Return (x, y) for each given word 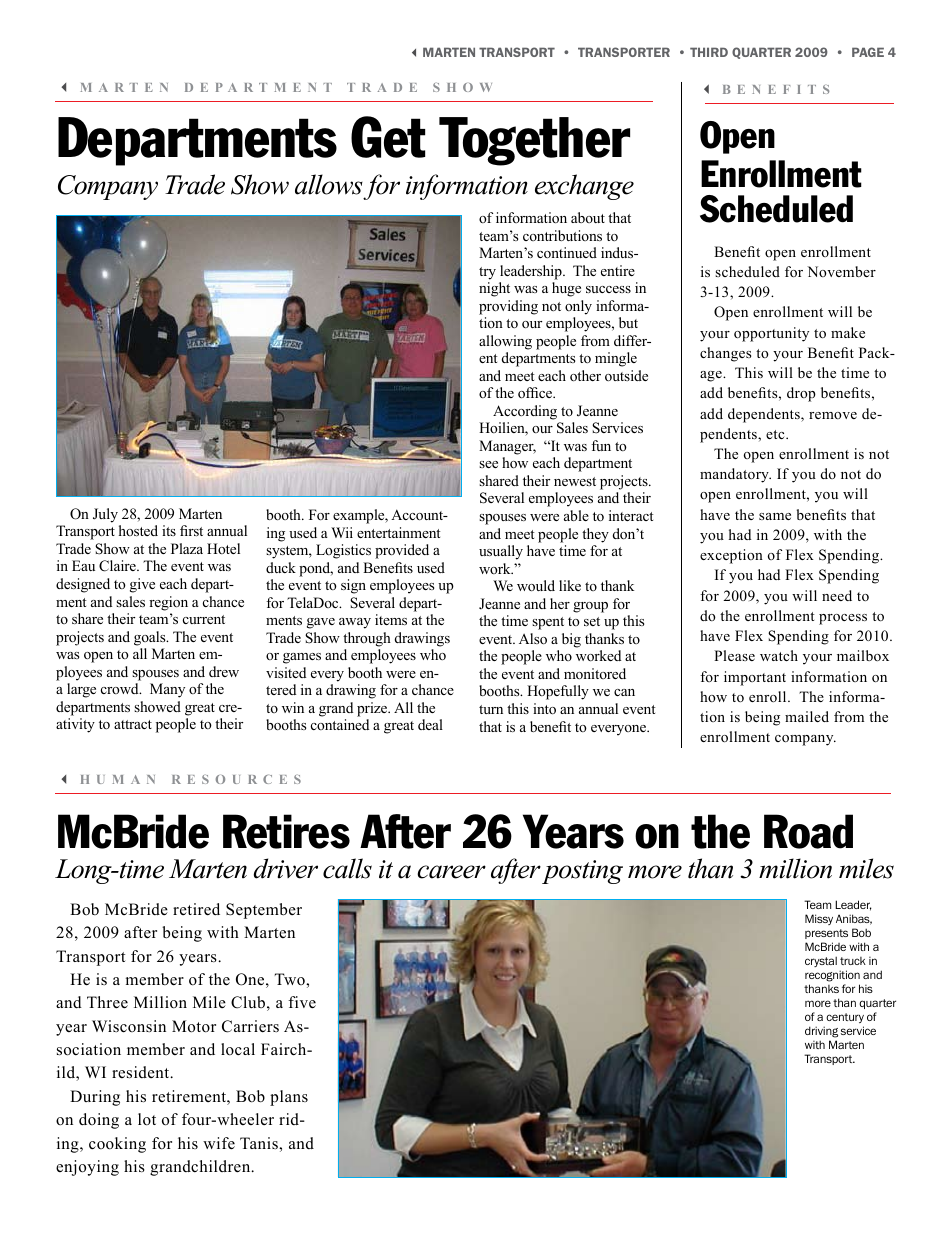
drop (801, 394)
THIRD (709, 52)
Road (808, 831)
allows (329, 184)
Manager (507, 447)
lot (147, 1119)
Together (534, 141)
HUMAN (118, 779)
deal (430, 724)
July (105, 515)
